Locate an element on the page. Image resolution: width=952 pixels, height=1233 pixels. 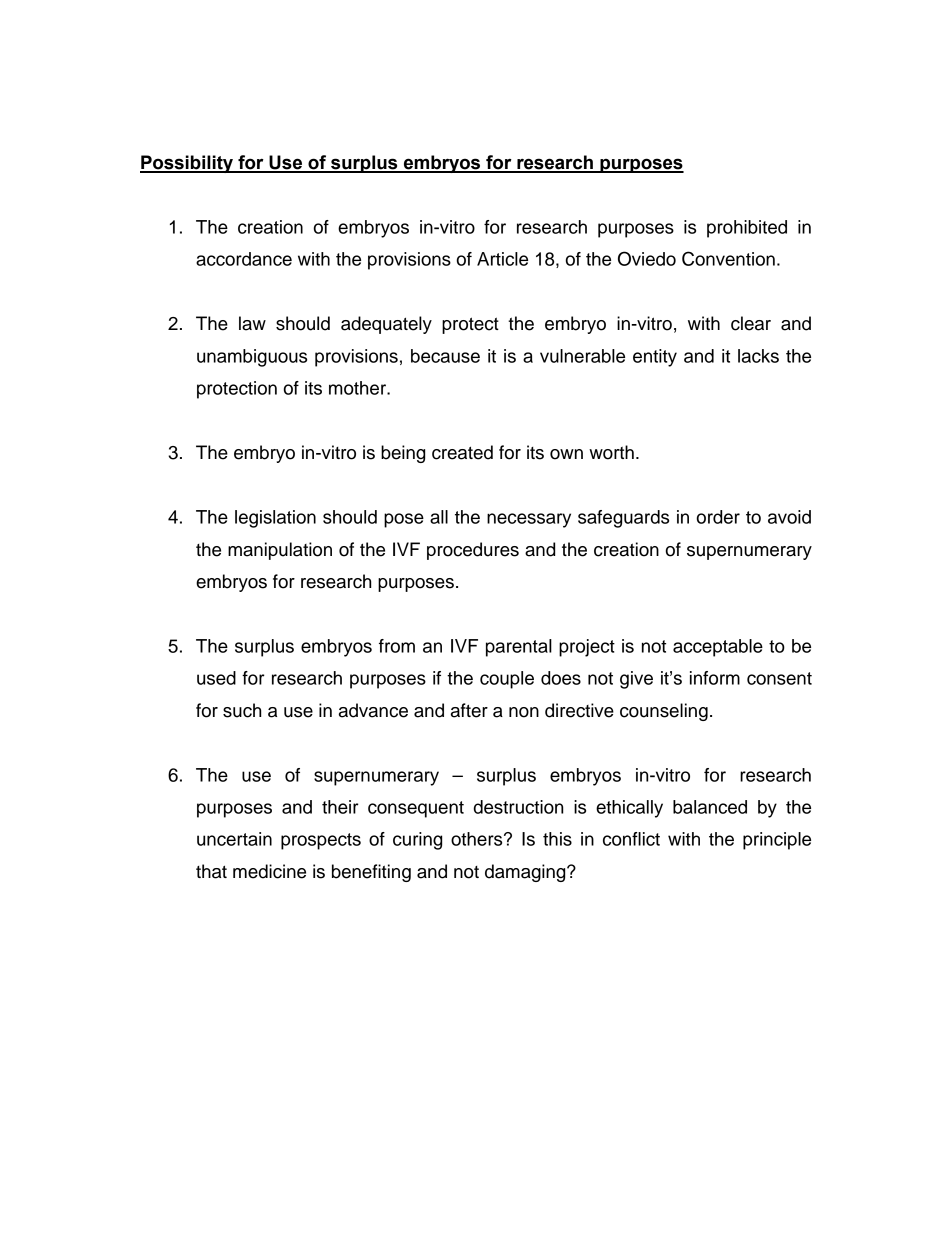
such is located at coordinates (242, 710).
